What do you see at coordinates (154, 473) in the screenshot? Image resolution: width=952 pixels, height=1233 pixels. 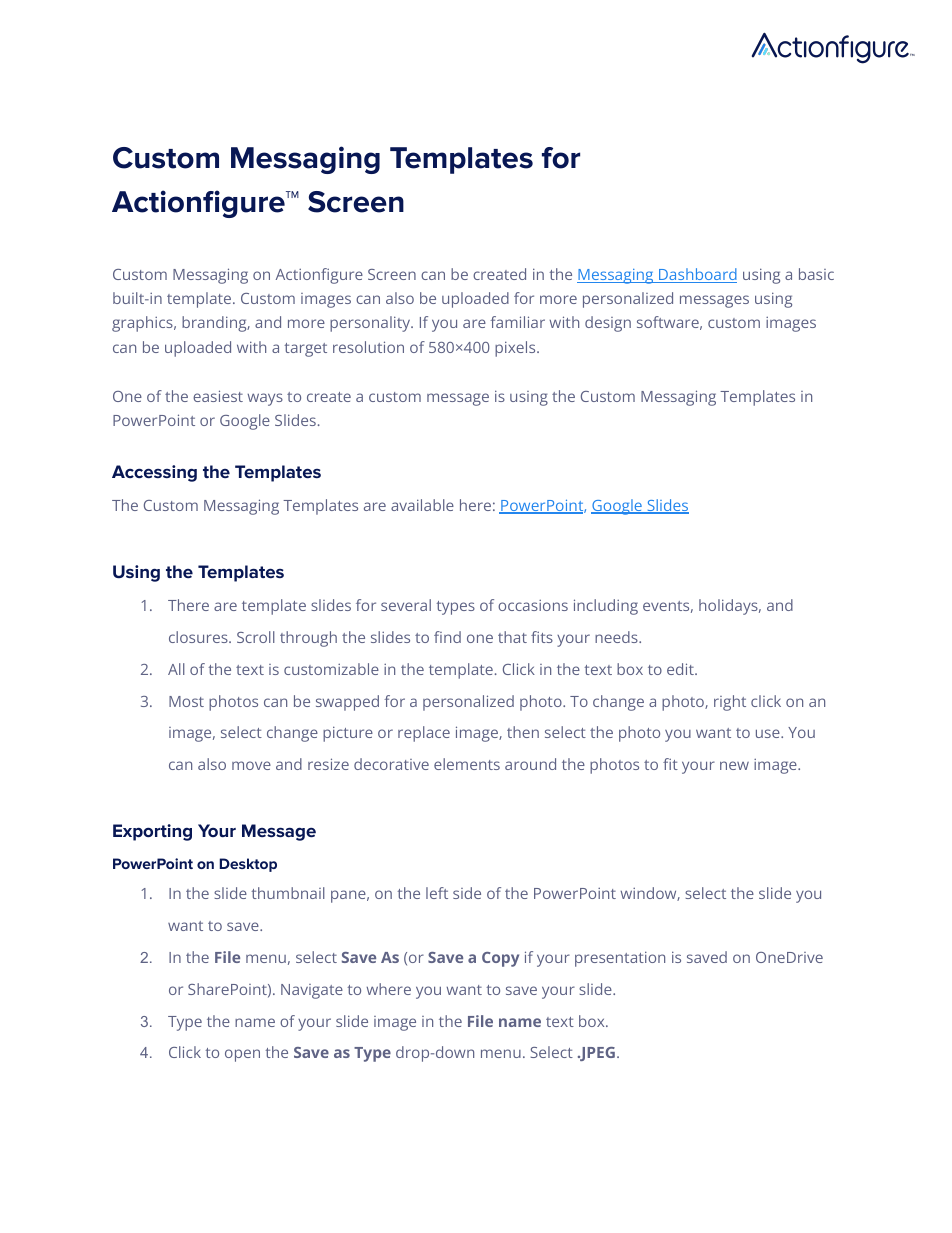 I see `Accessing` at bounding box center [154, 473].
